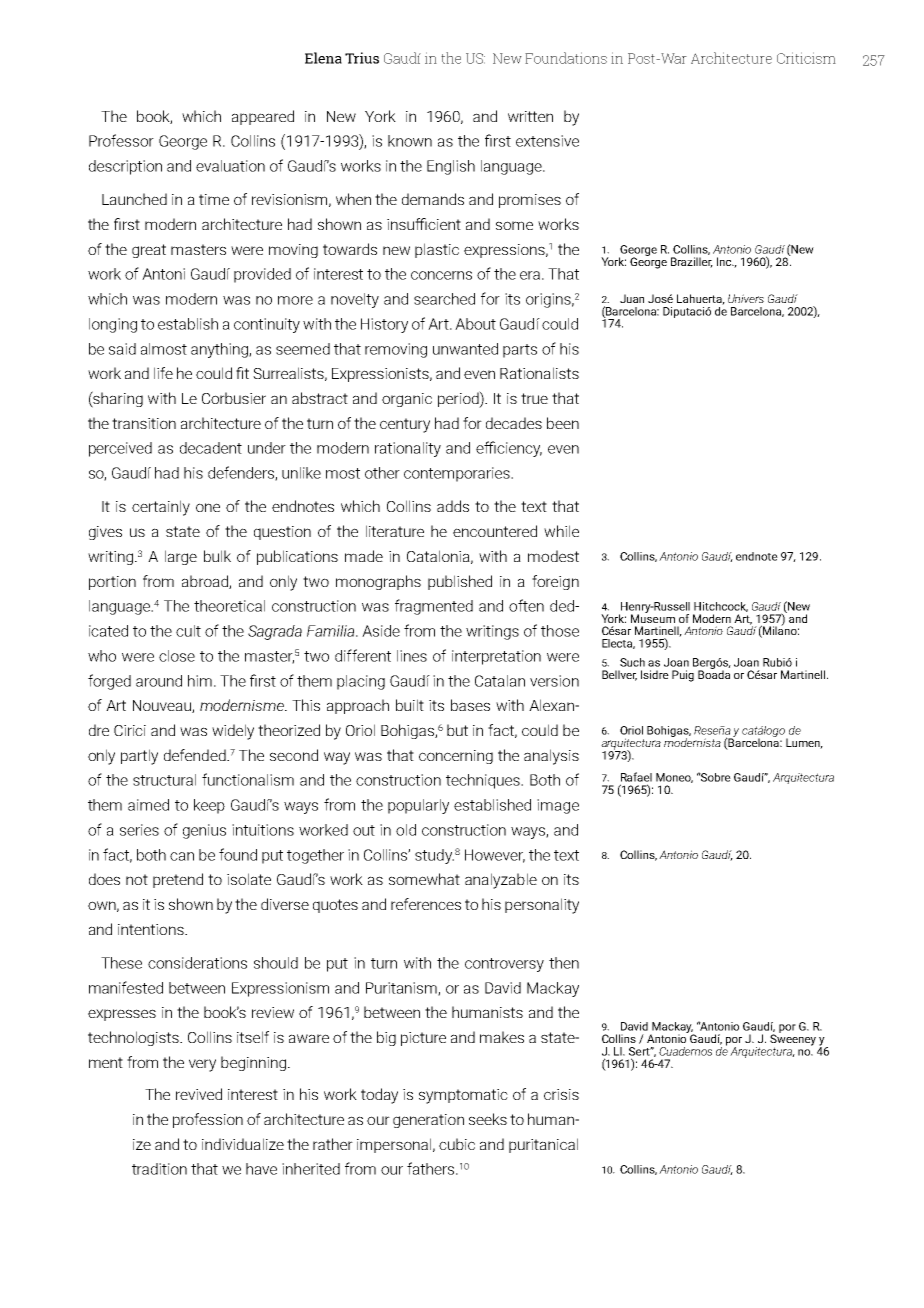  Describe the element at coordinates (163, 373) in the screenshot. I see `life` at that location.
